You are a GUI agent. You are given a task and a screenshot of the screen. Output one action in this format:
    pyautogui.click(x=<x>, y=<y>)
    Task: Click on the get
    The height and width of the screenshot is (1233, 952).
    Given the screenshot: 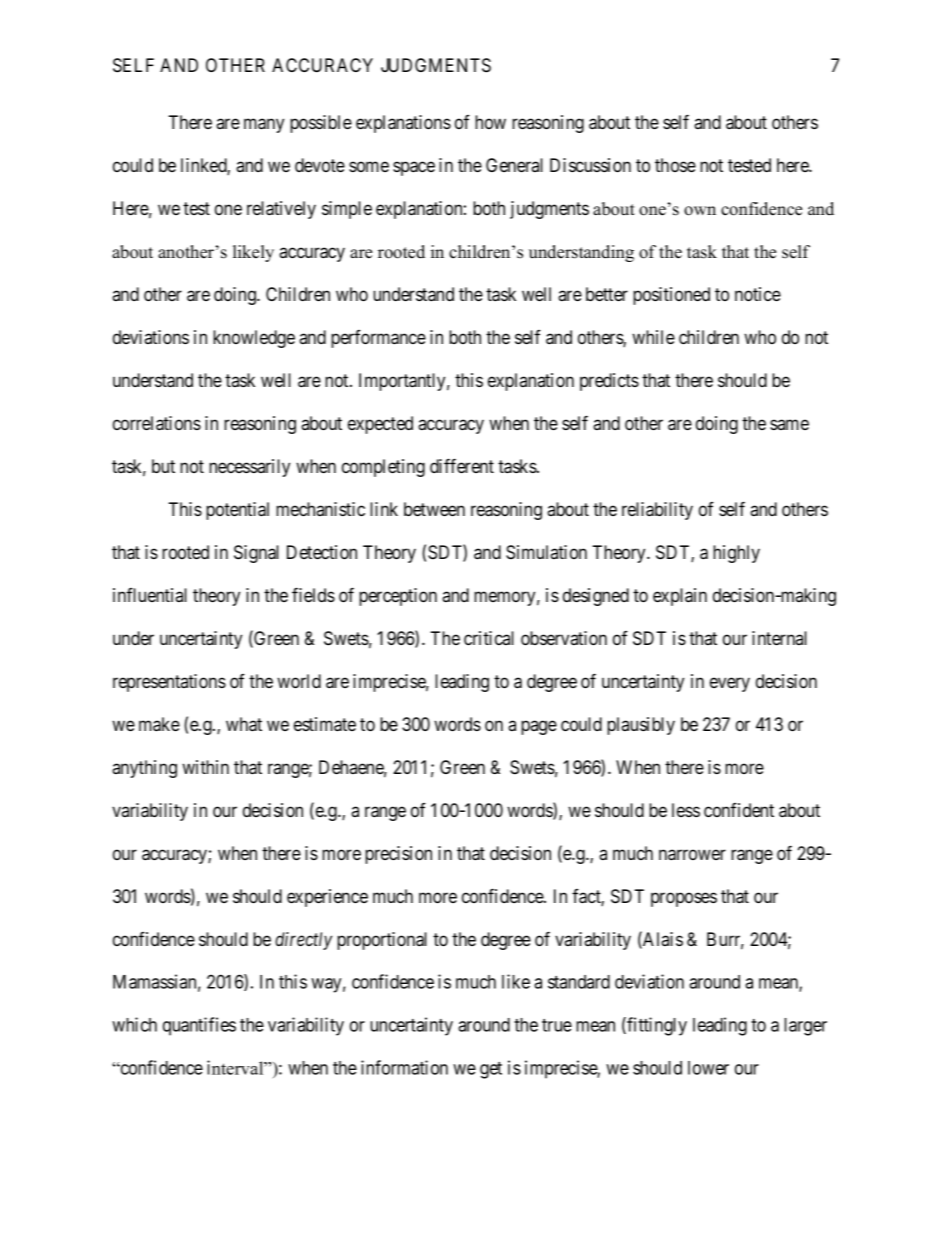 What is the action you would take?
    pyautogui.click(x=491, y=1070)
